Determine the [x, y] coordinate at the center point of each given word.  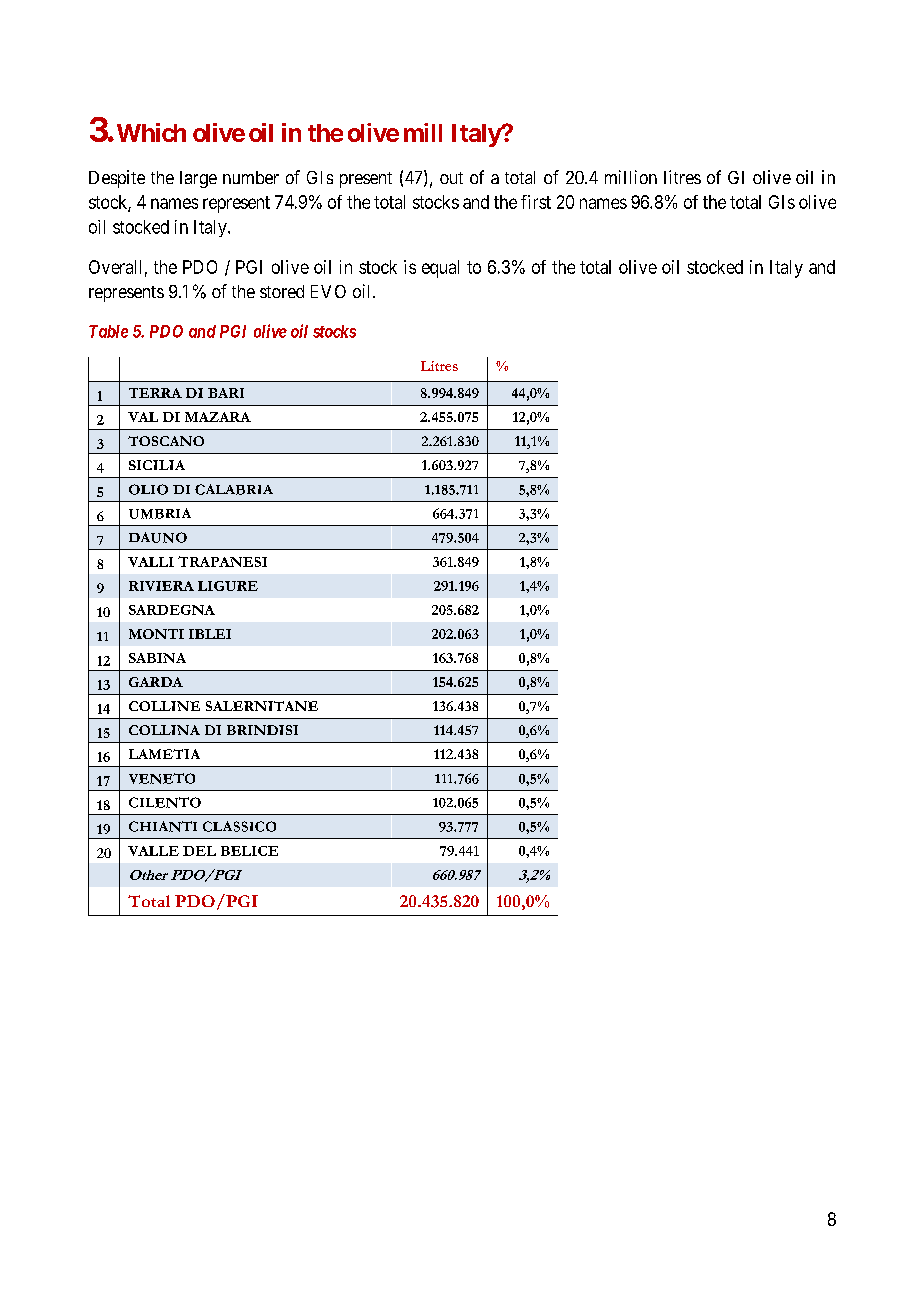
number [251, 177]
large [198, 179]
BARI [226, 393]
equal [440, 269]
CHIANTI [163, 826]
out [451, 178]
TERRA [155, 393]
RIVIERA [161, 586]
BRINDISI [262, 730]
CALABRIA [234, 489]
